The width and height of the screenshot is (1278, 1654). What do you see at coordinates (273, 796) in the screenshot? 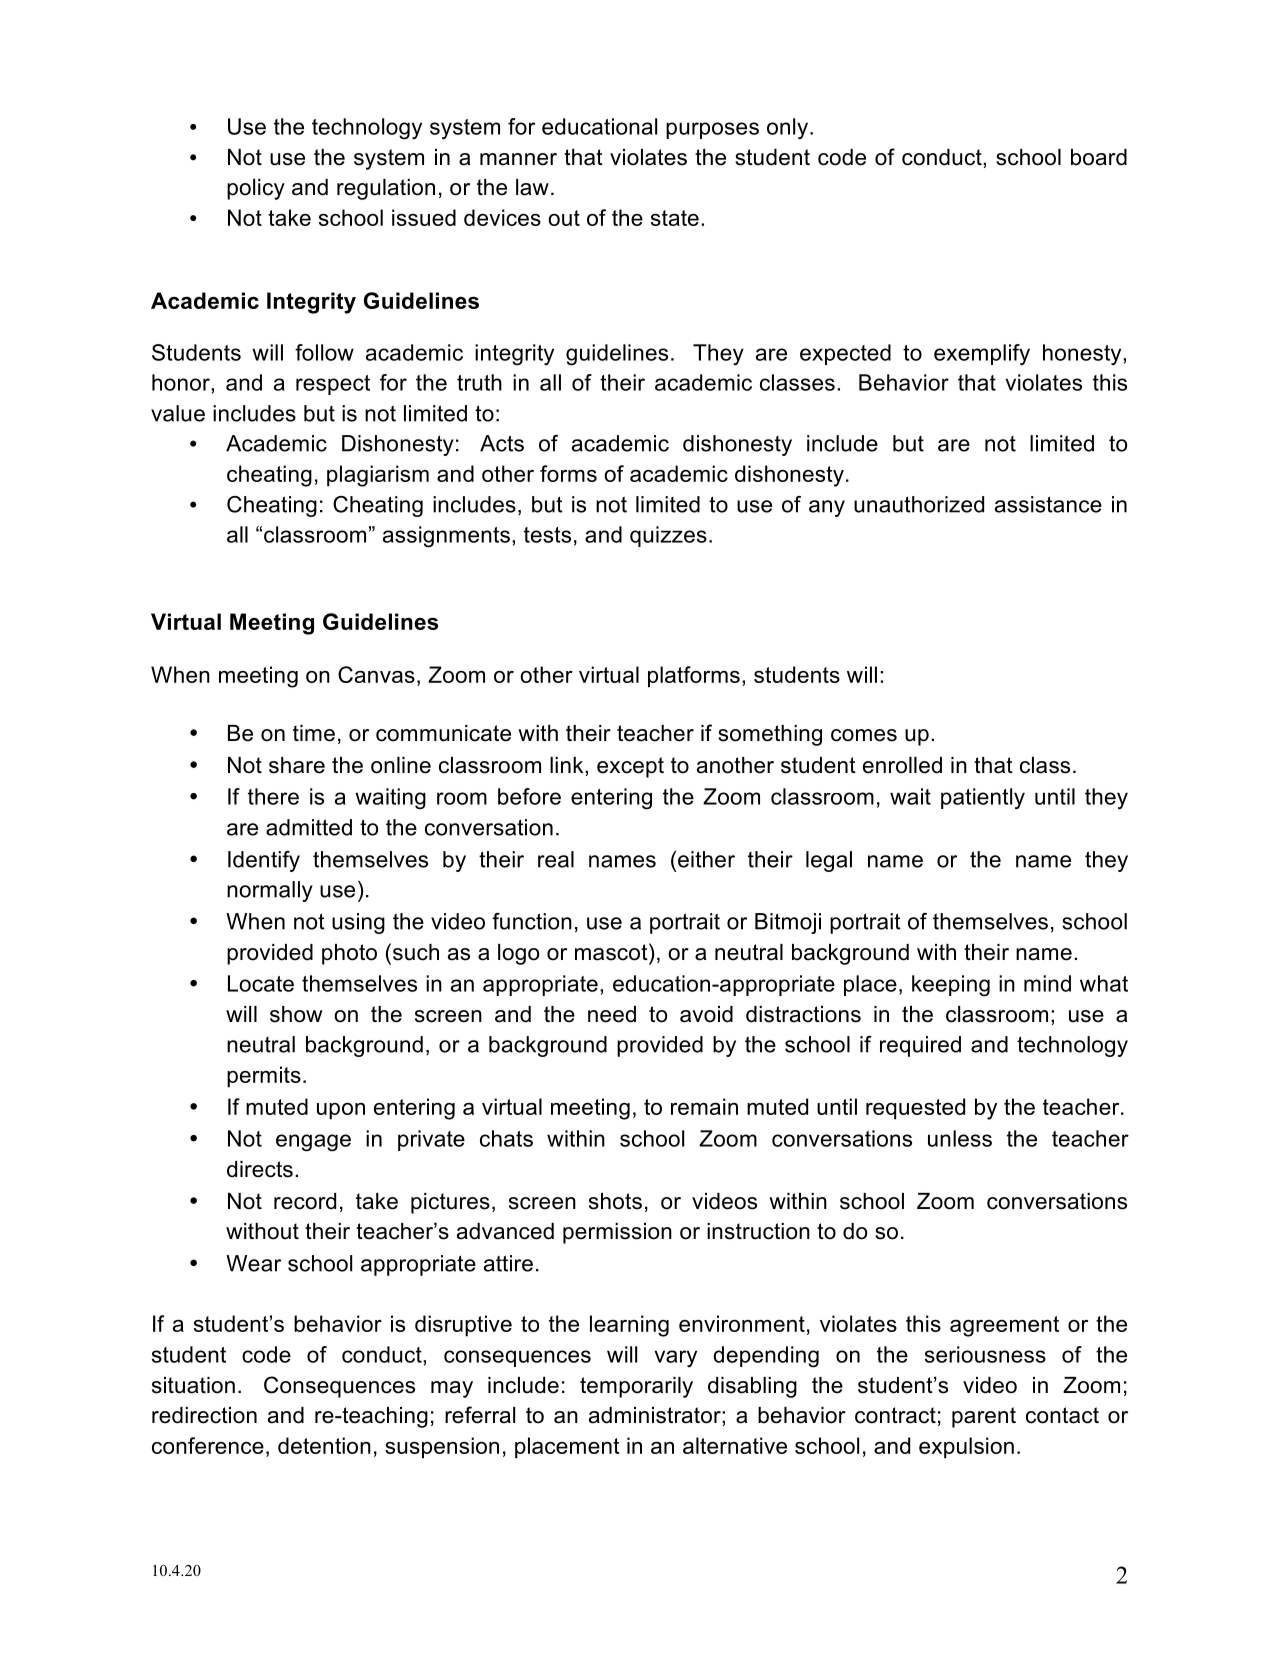
I see `there` at bounding box center [273, 796].
